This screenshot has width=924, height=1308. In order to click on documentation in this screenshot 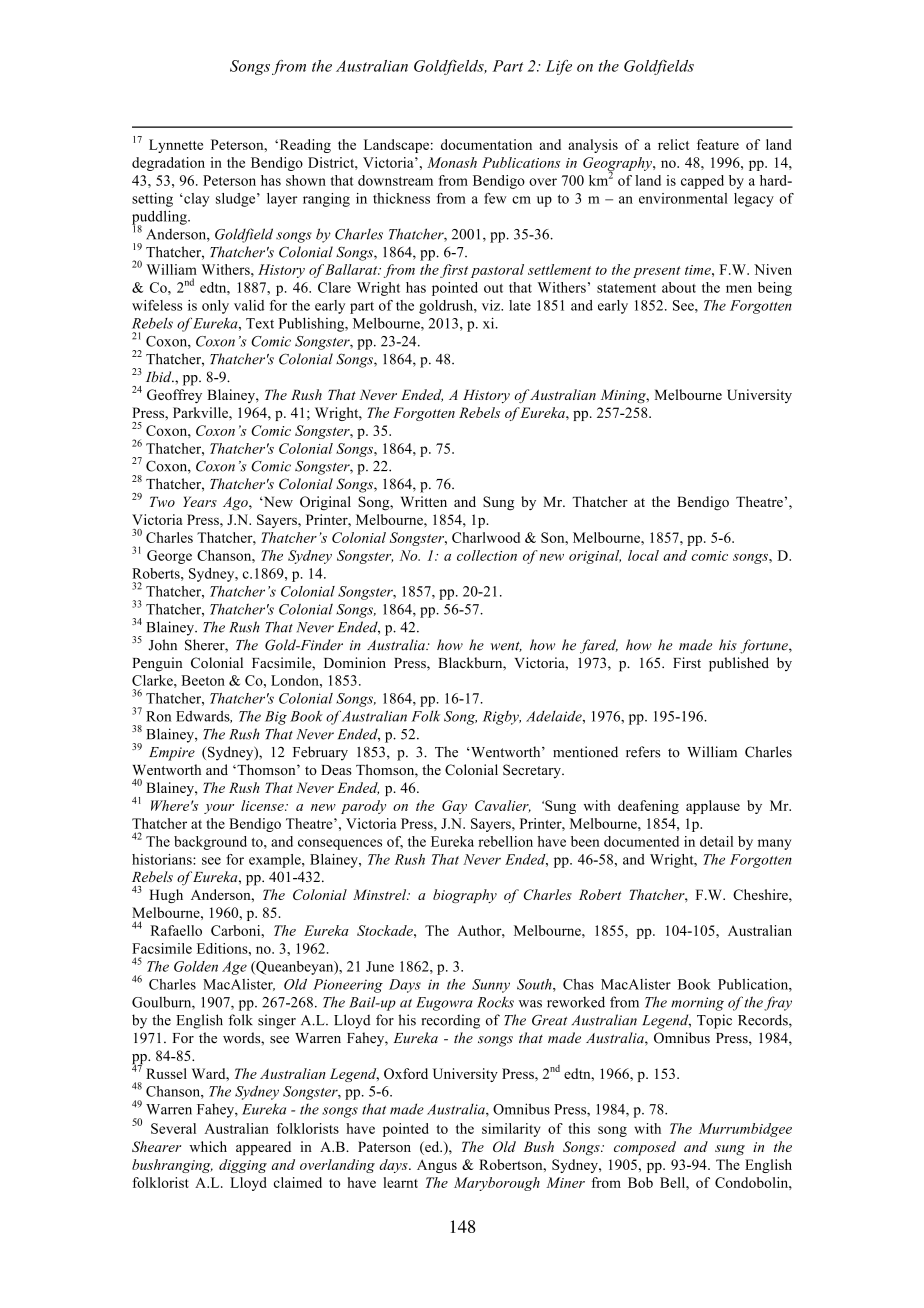, I will do `click(486, 144)`.
